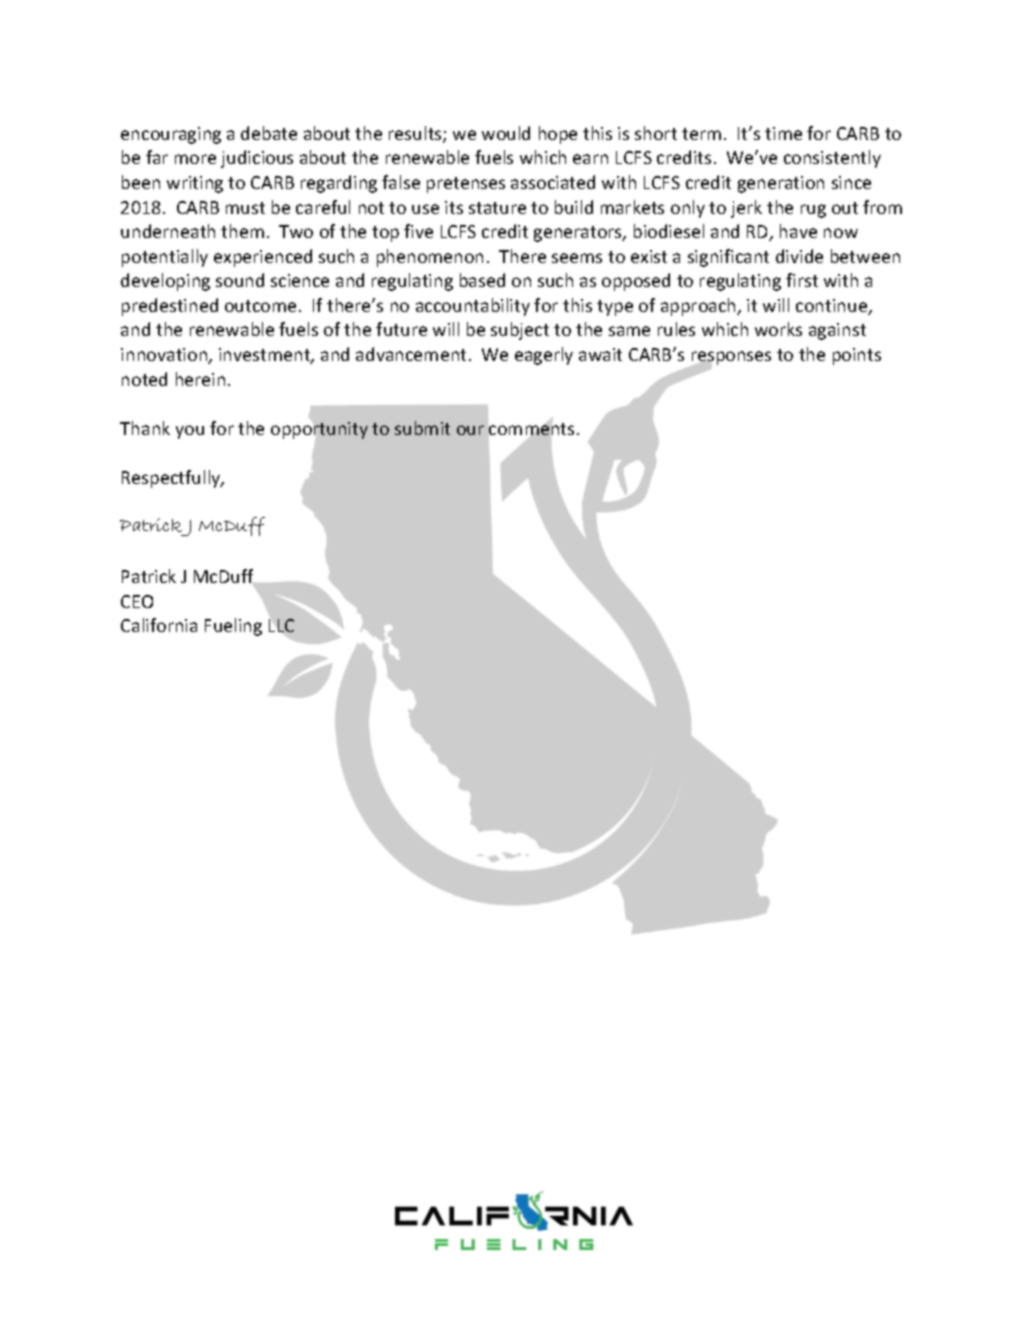  Describe the element at coordinates (263, 258) in the screenshot. I see `experienced` at that location.
